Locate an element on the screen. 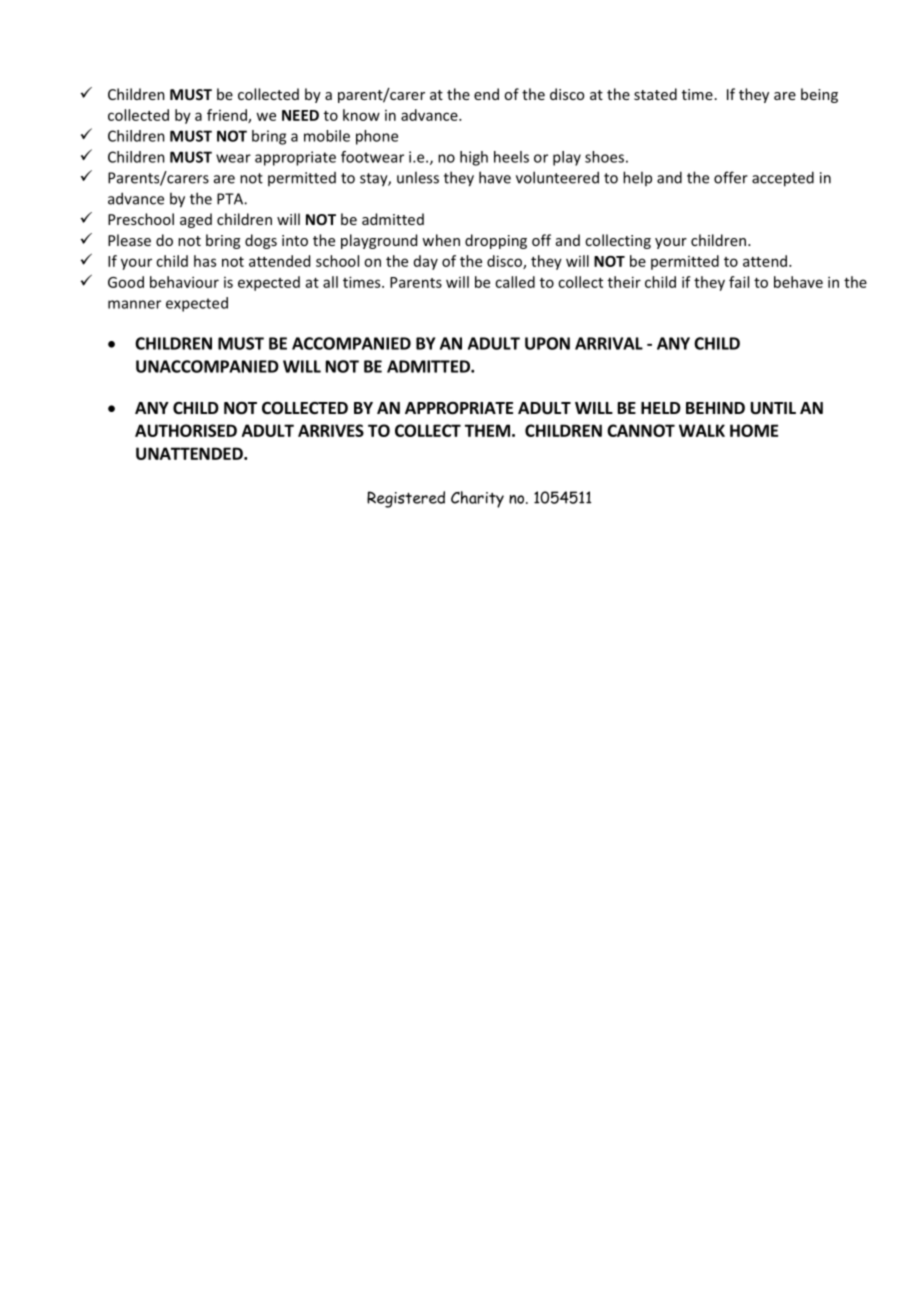  manner is located at coordinates (134, 304).
